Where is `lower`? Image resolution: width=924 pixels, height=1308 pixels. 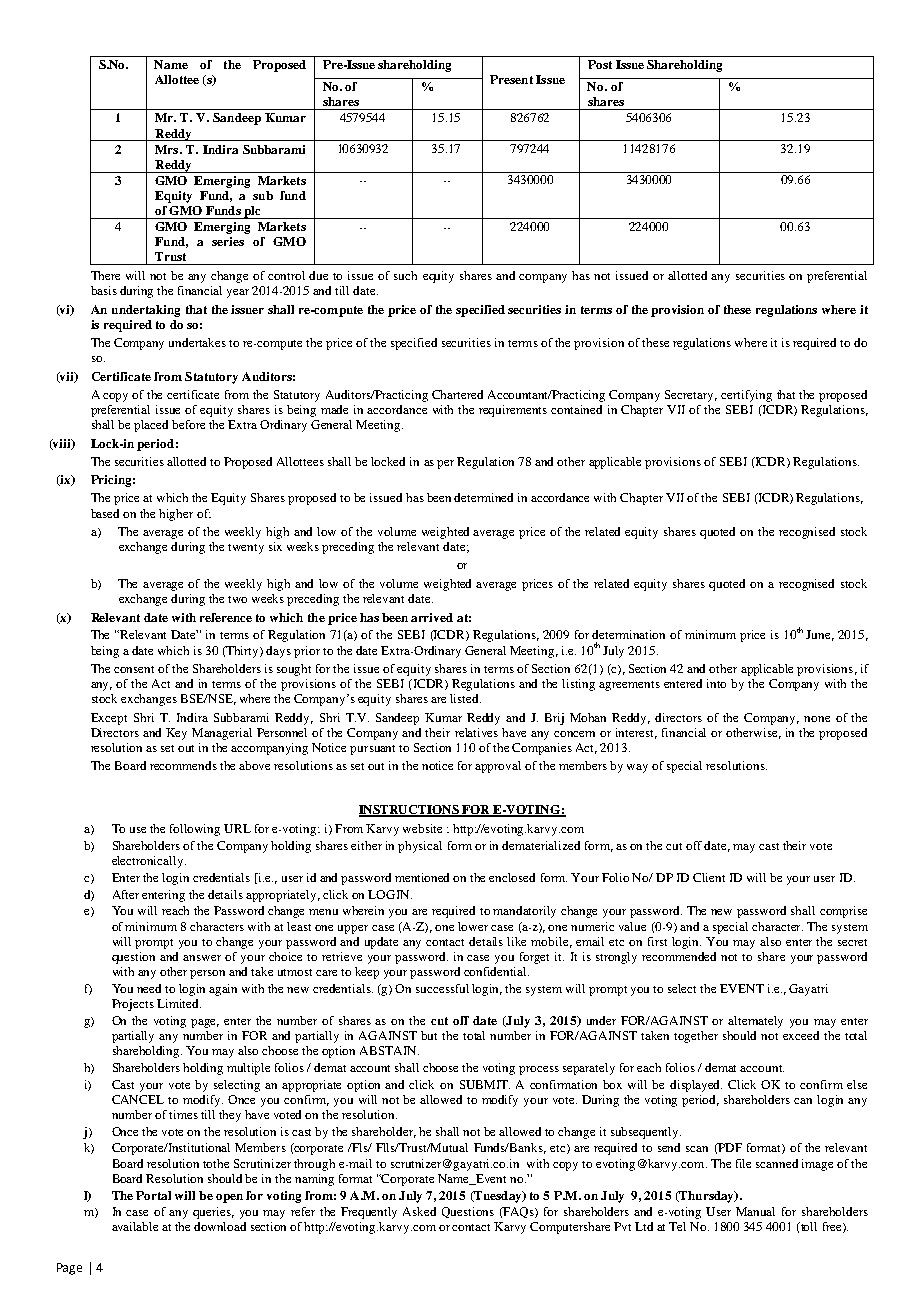 lower is located at coordinates (473, 926).
